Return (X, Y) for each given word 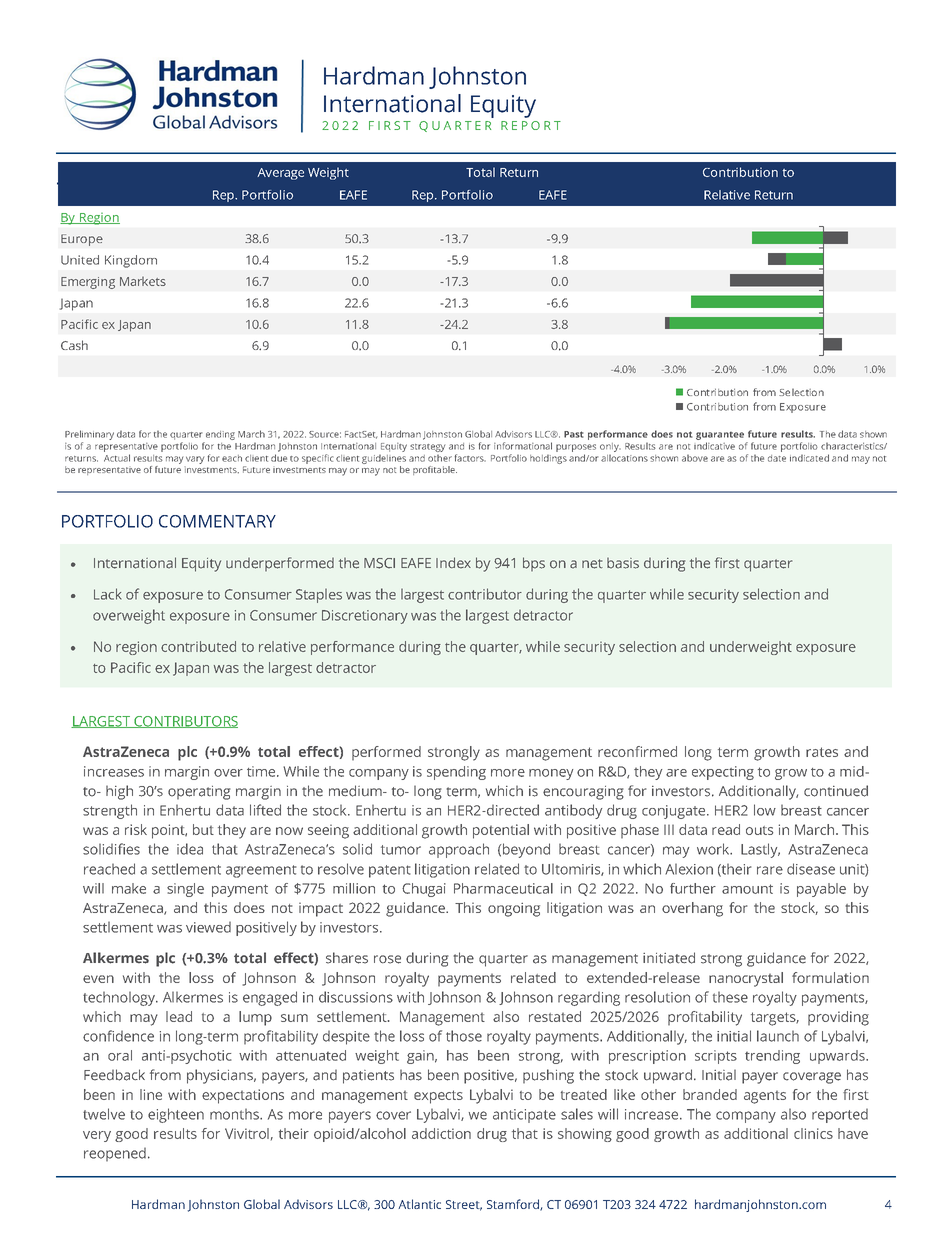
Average (280, 174)
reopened (115, 1154)
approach (459, 850)
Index (453, 563)
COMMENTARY (217, 521)
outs (759, 830)
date (777, 458)
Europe (82, 240)
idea (190, 849)
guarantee (720, 435)
